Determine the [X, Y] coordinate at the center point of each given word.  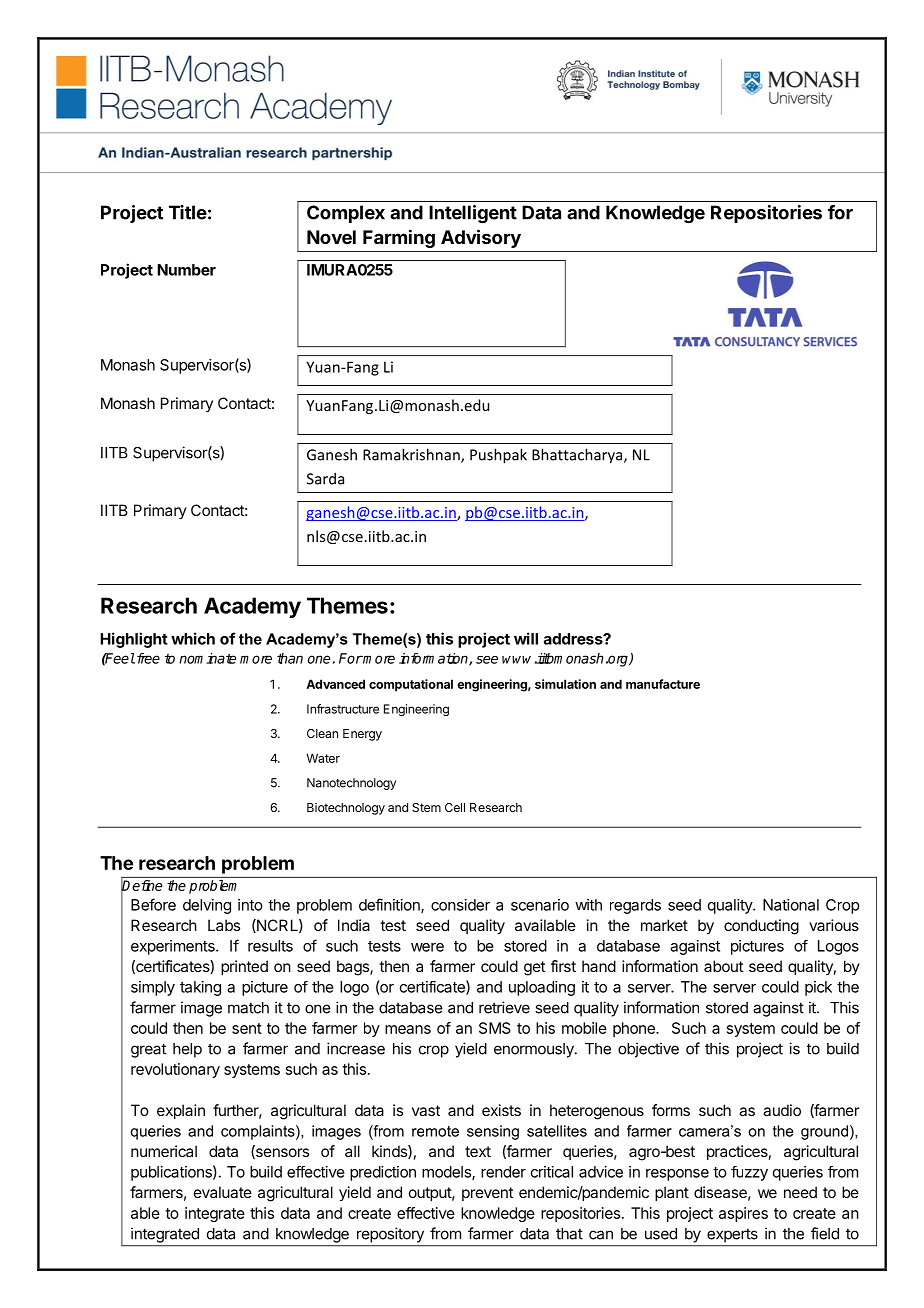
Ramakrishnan [412, 455]
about [723, 966]
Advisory [481, 239]
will [526, 638]
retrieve [504, 1007]
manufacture [663, 684]
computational [411, 685]
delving [207, 906]
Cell [455, 807]
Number [186, 270]
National [791, 905]
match [248, 1008]
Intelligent [473, 214]
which [193, 638]
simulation [565, 684]
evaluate [223, 1192]
